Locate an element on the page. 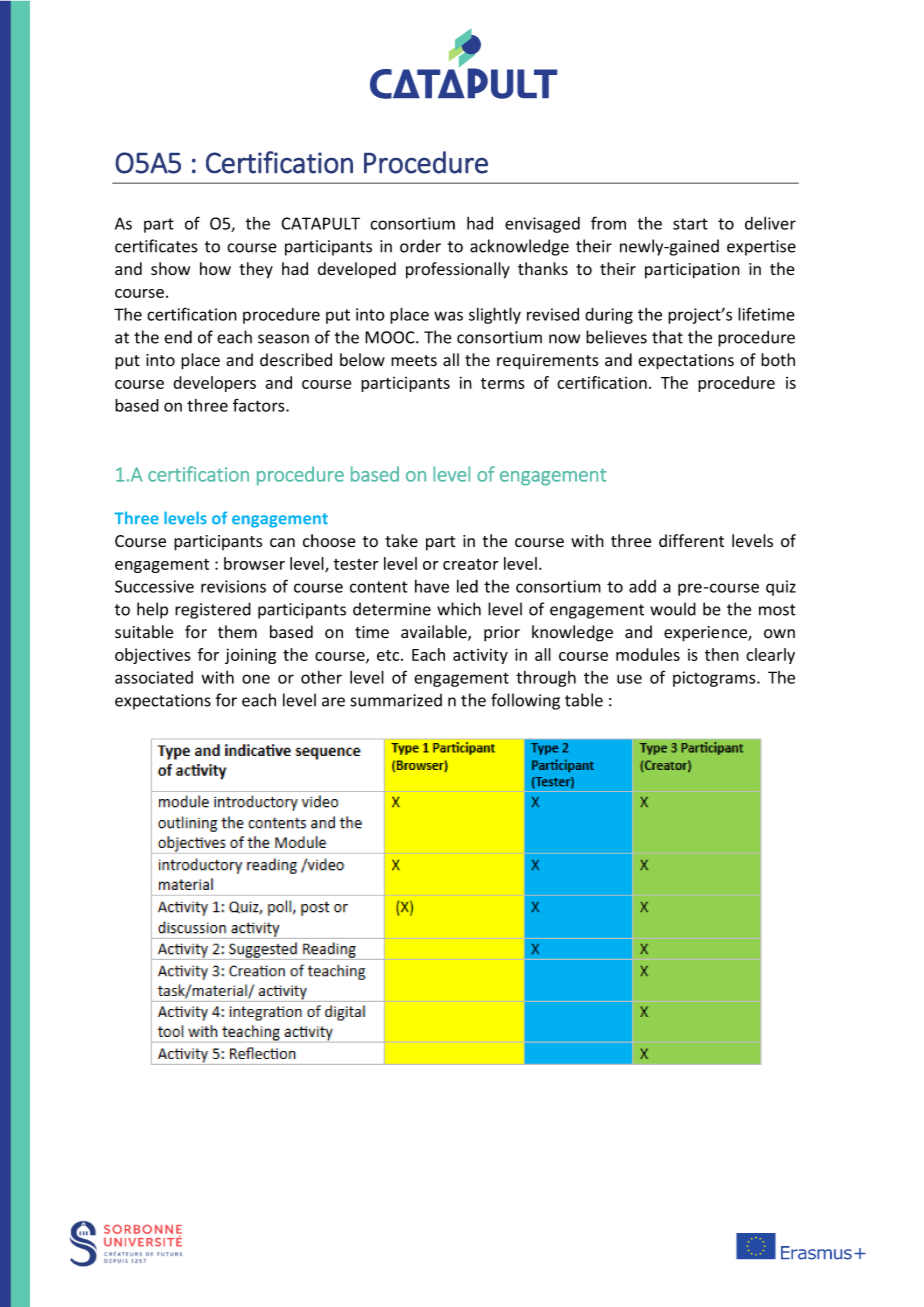  certificates is located at coordinates (156, 246).
